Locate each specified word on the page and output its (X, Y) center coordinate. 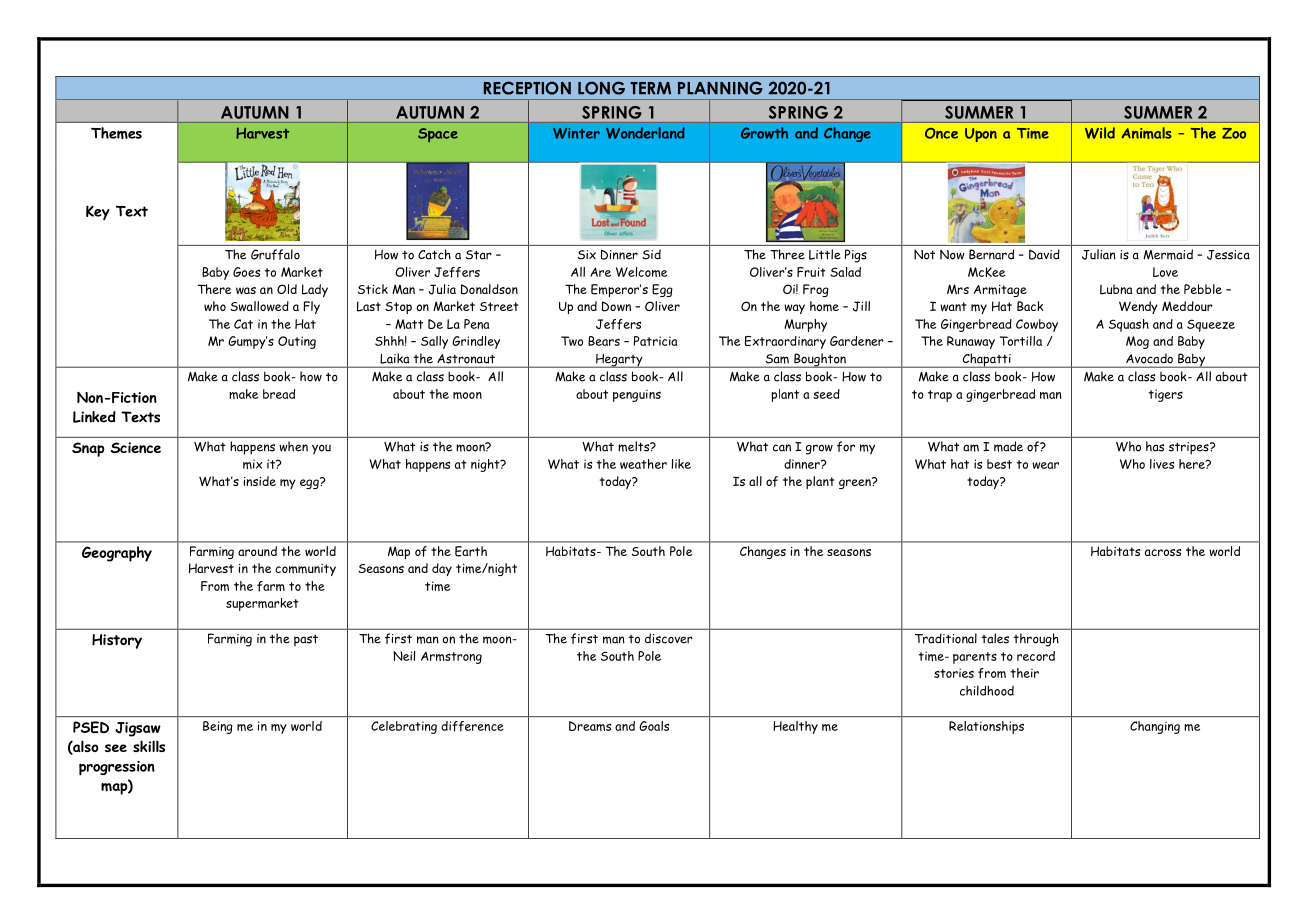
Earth (471, 551)
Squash (1129, 325)
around (257, 551)
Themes (116, 133)
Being (218, 727)
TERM (650, 88)
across (1163, 552)
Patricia (655, 341)
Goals (654, 726)
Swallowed (259, 306)
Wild (1100, 133)
